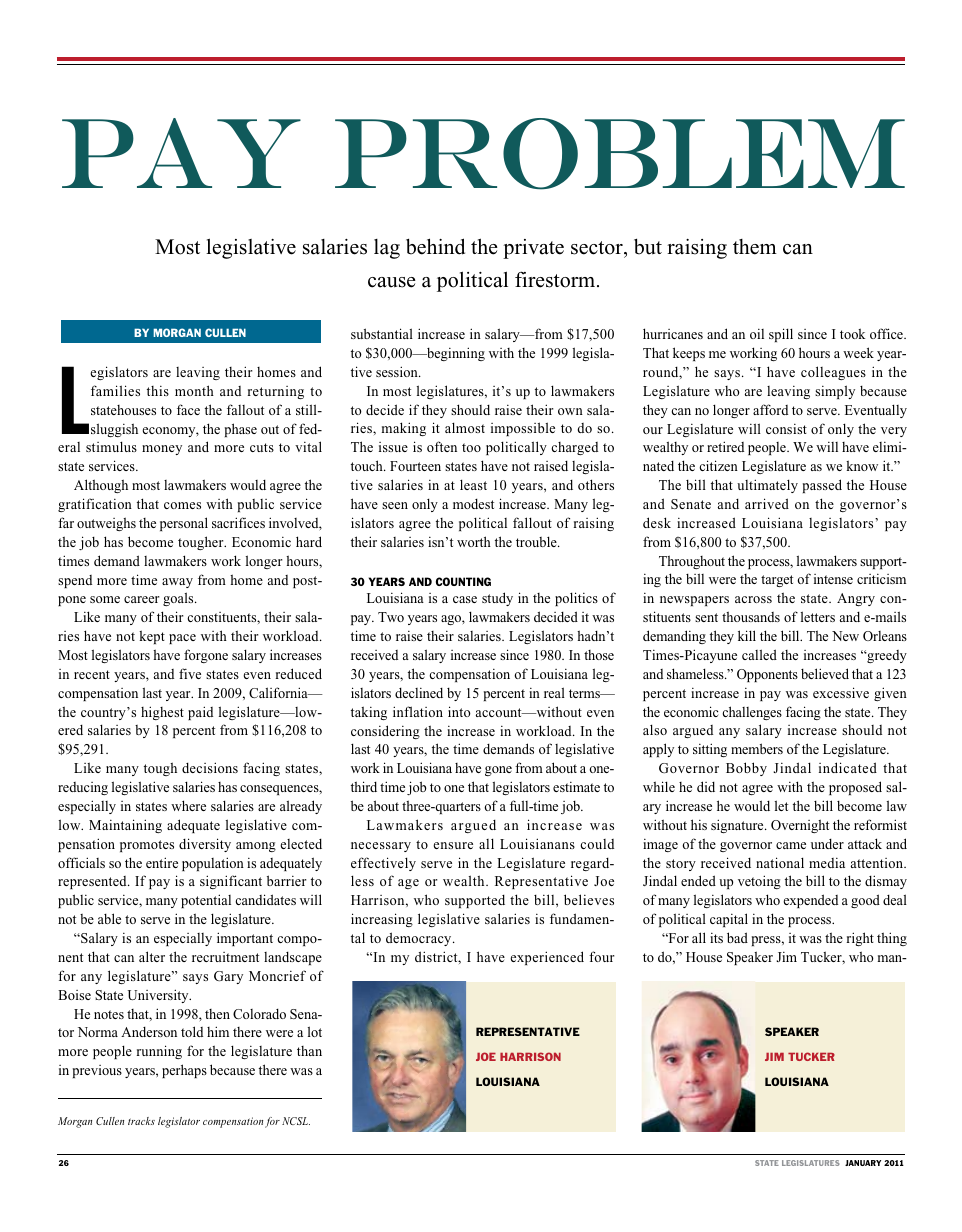 The width and height of the image is (962, 1232). What do you see at coordinates (141, 1121) in the image?
I see `tracks` at bounding box center [141, 1121].
